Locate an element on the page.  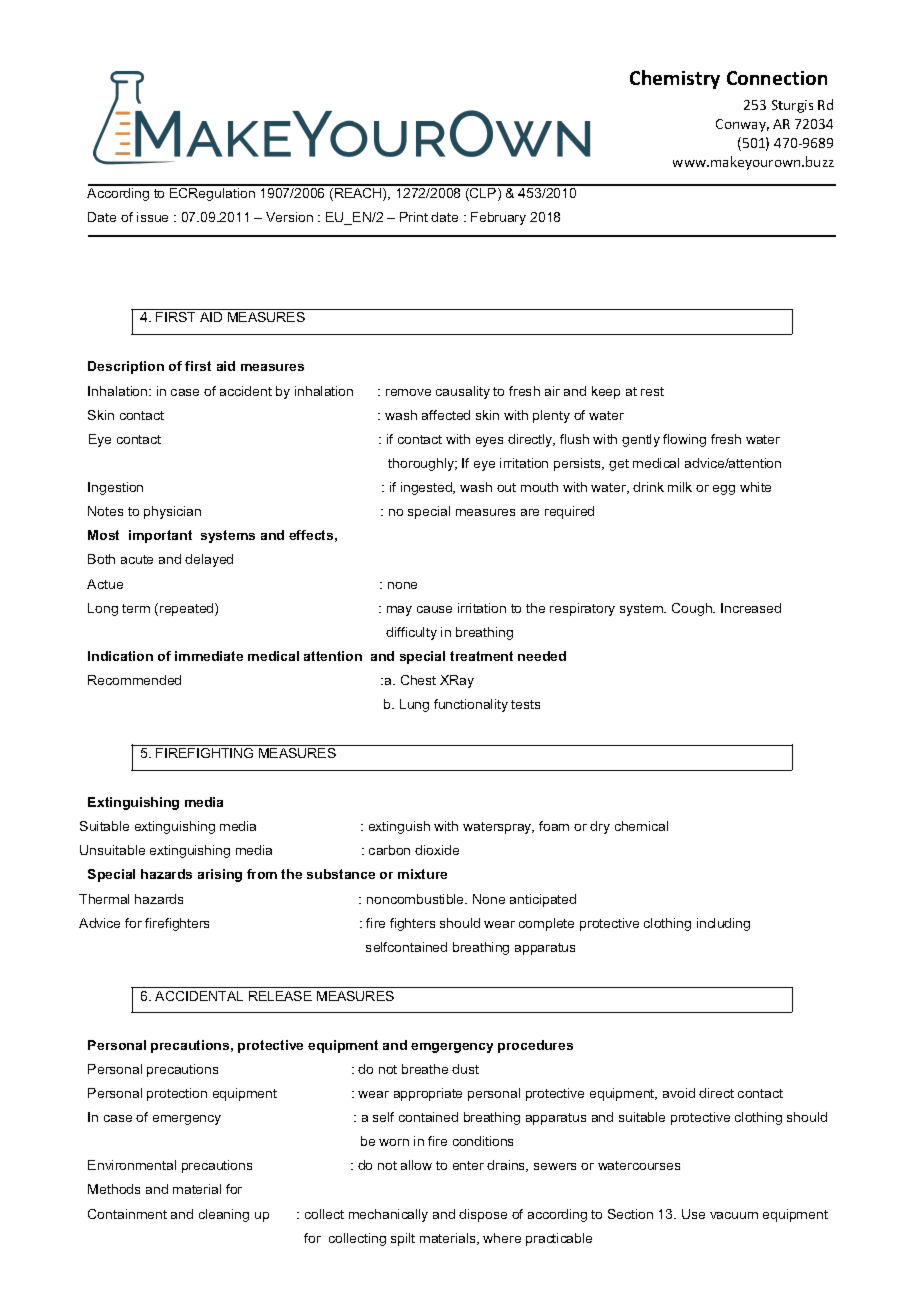
including is located at coordinates (723, 924).
